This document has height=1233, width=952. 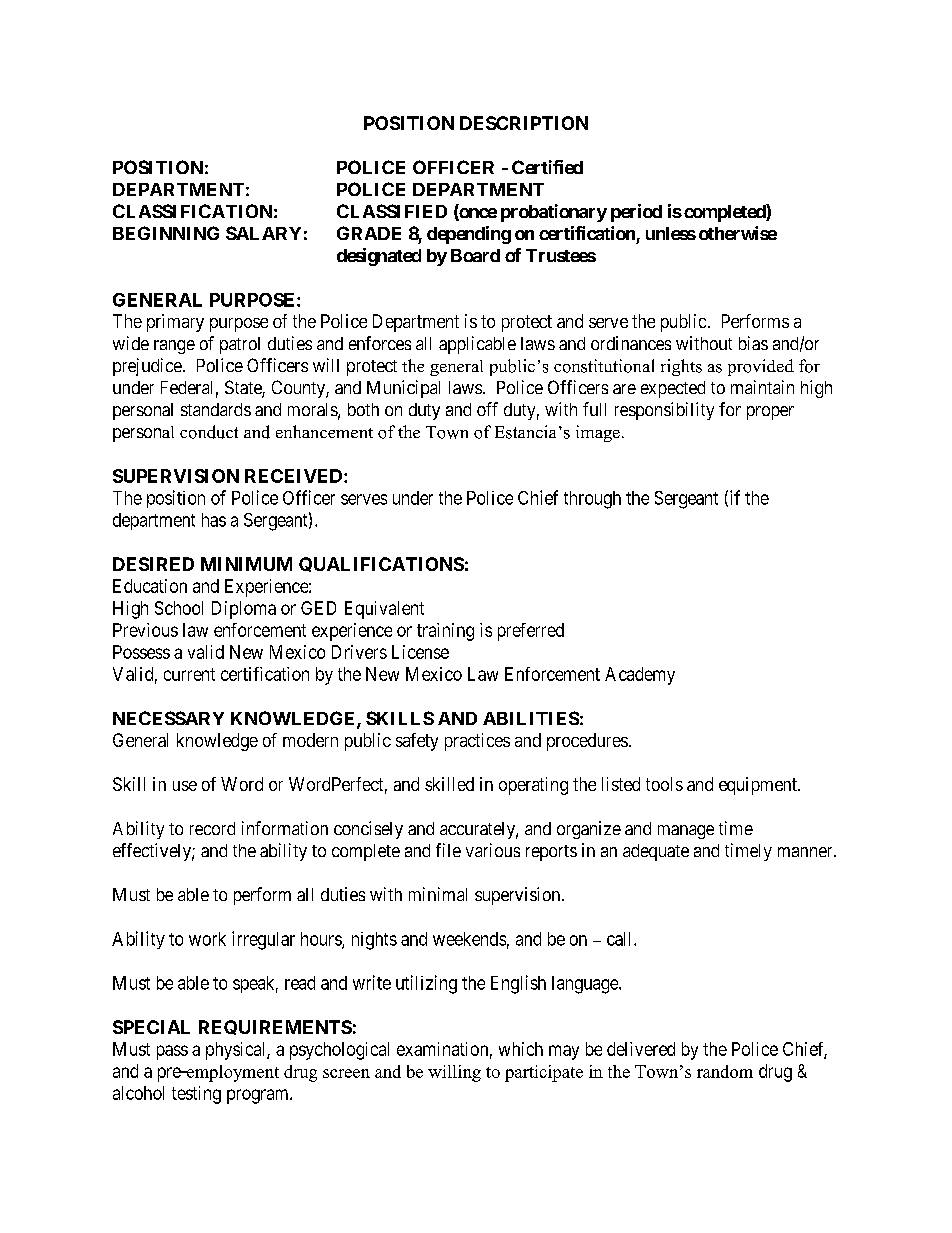 I want to click on Municipal, so click(x=403, y=389).
